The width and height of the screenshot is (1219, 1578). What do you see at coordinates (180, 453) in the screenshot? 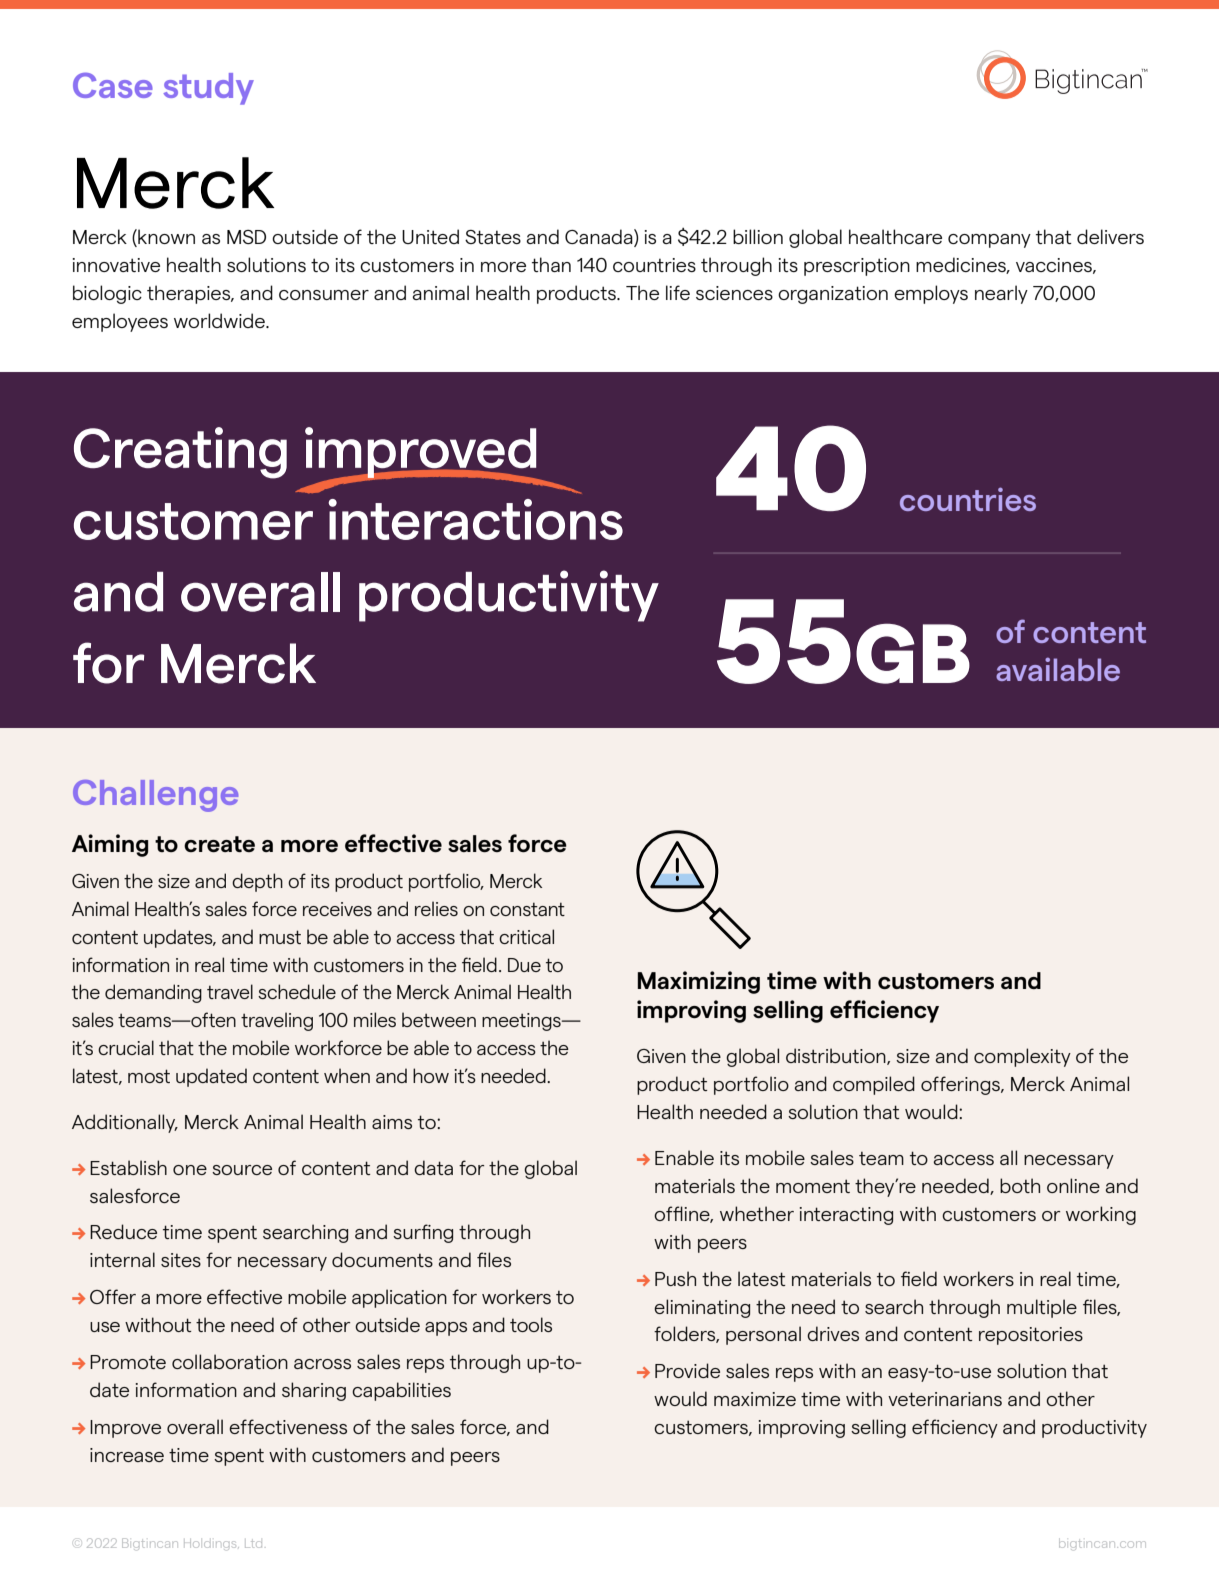
I see `Creating` at bounding box center [180, 453].
